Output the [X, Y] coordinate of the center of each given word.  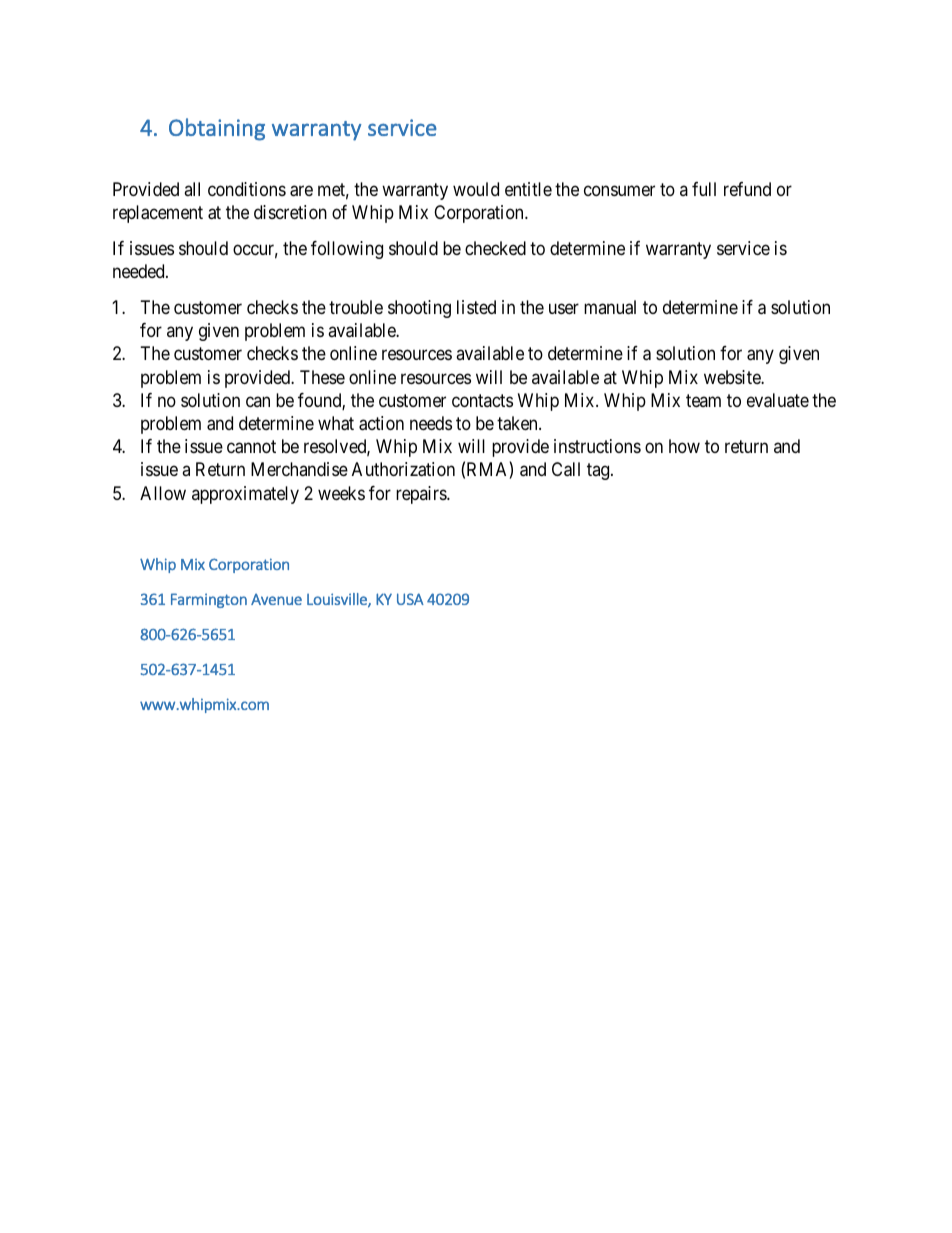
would [476, 189]
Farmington [209, 600]
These [322, 377]
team [703, 400]
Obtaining [217, 129]
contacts [482, 400]
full [704, 189]
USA [410, 599]
